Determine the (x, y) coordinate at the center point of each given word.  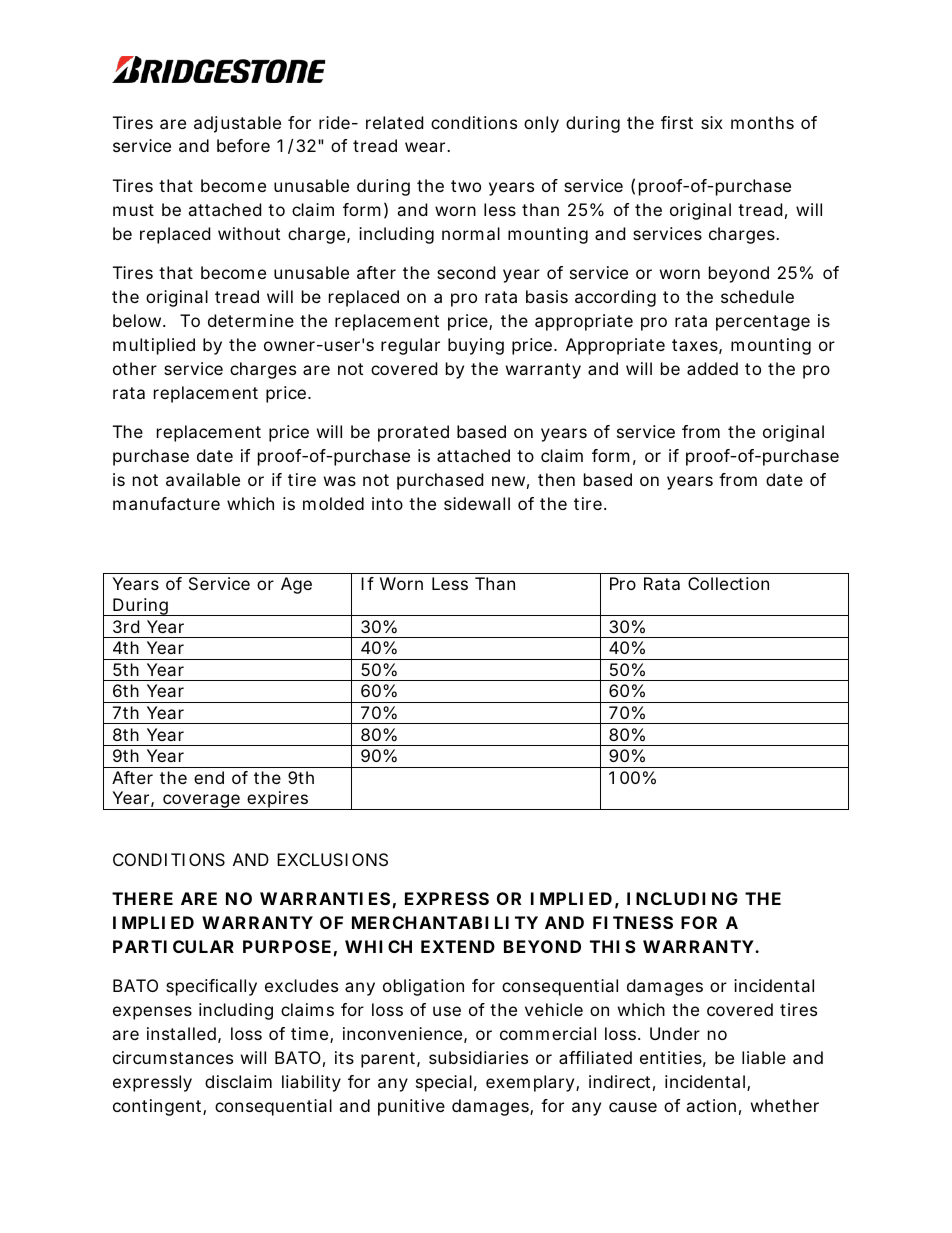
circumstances (173, 1057)
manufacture (166, 503)
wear (427, 147)
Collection (728, 583)
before (243, 145)
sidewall (477, 503)
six (712, 122)
